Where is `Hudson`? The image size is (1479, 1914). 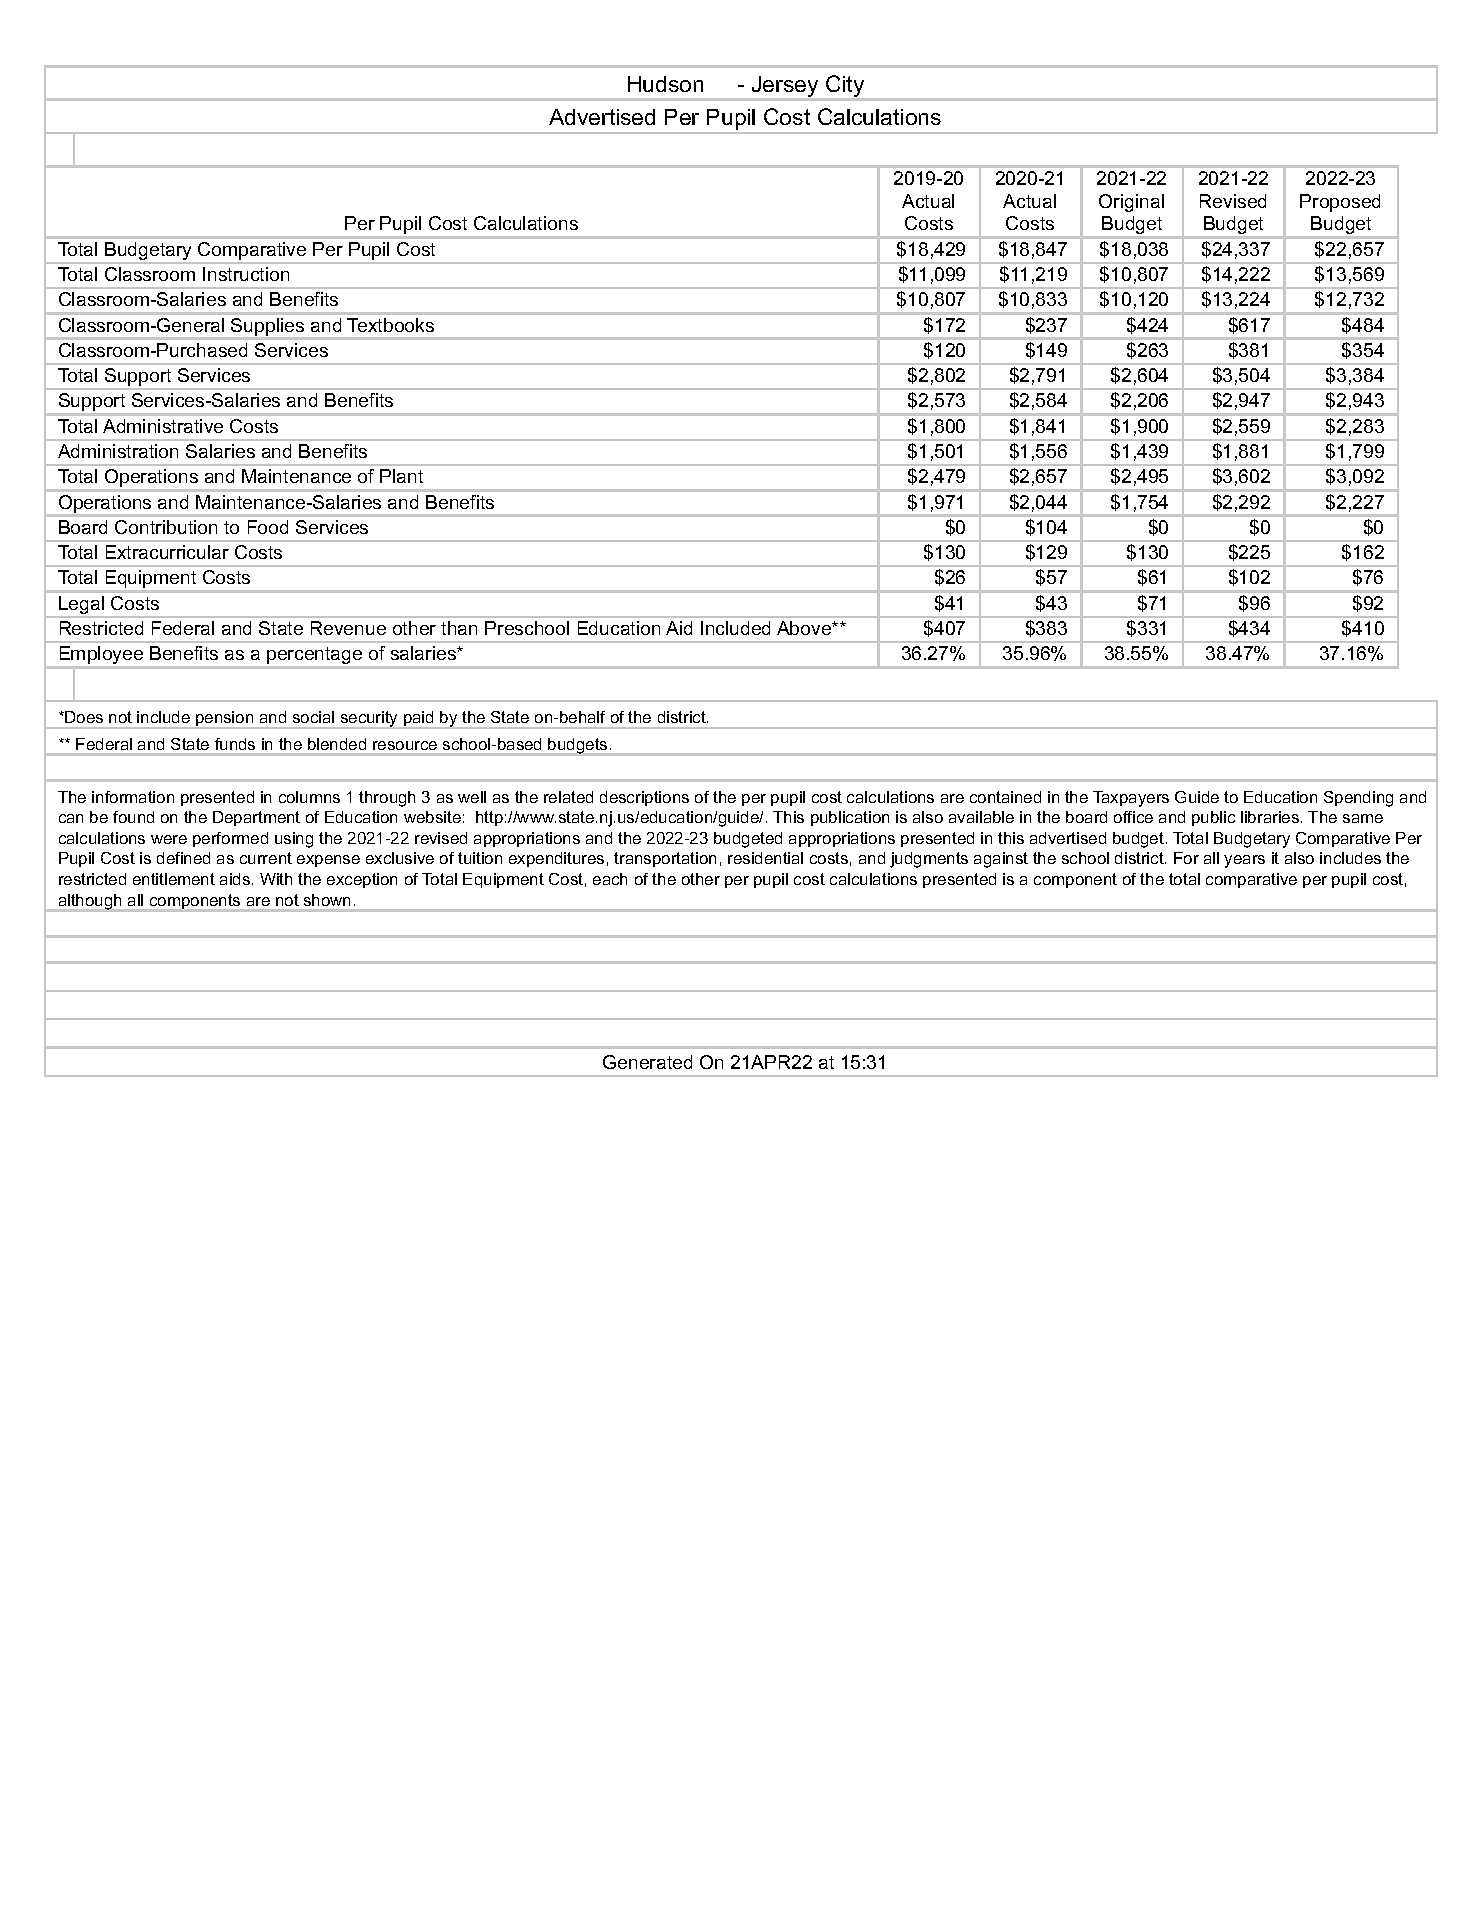 Hudson is located at coordinates (665, 84).
